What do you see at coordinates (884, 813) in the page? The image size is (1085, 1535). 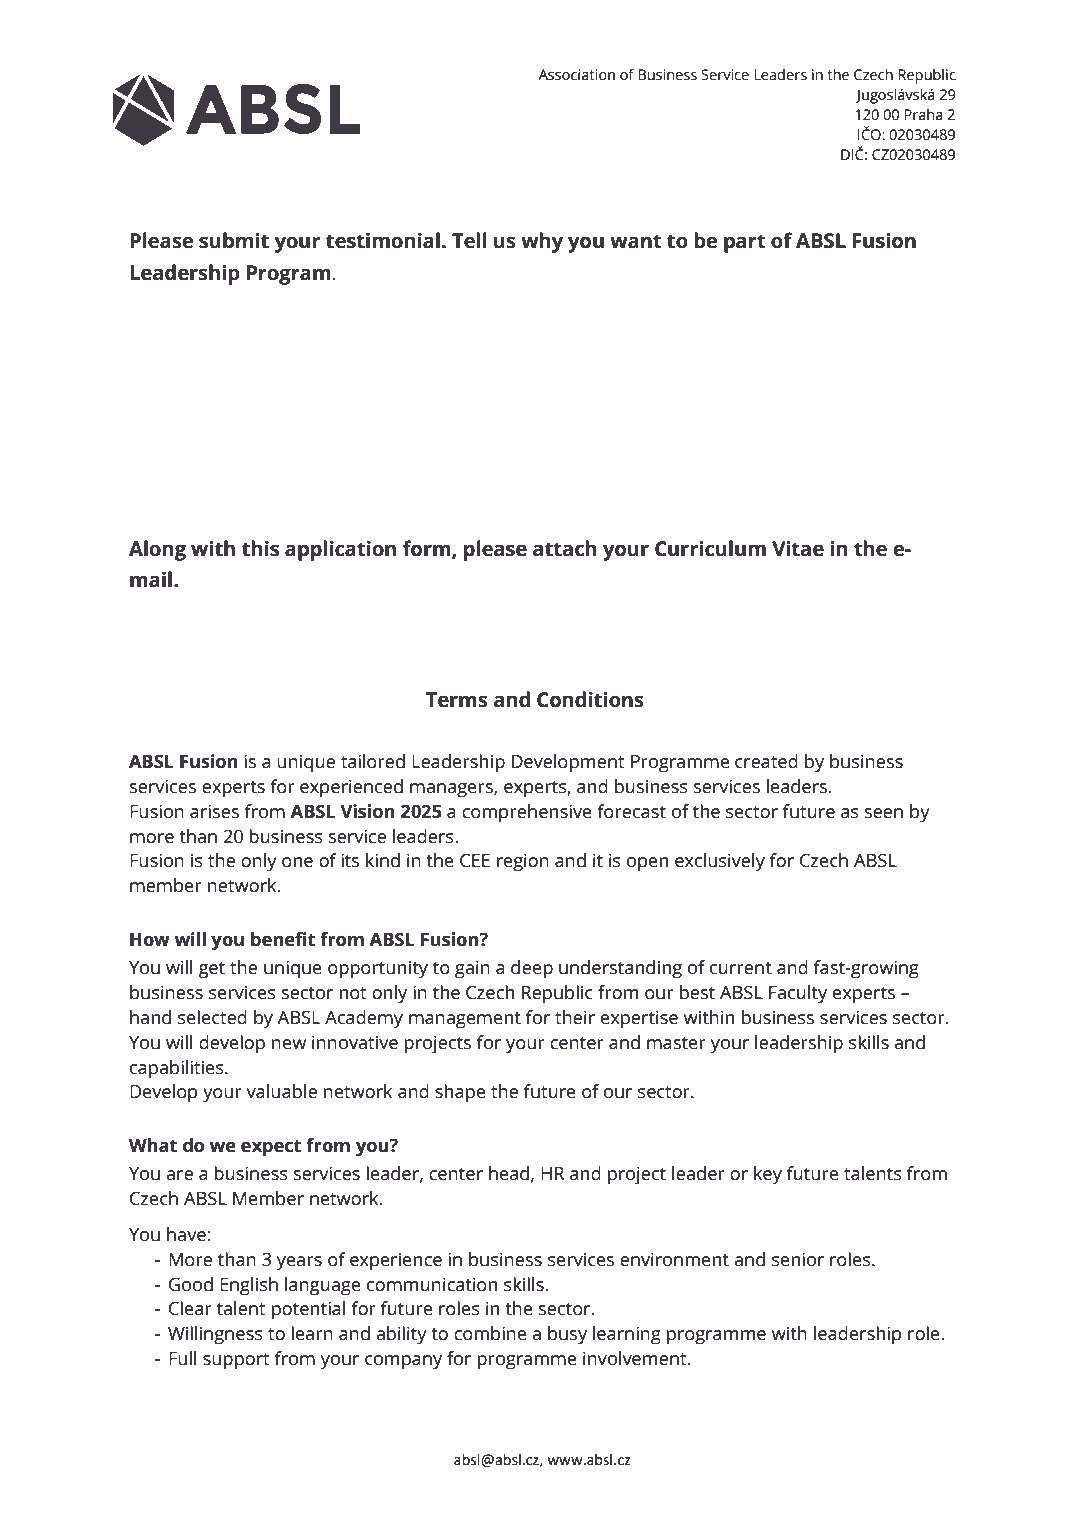 I see `seen` at bounding box center [884, 813].
